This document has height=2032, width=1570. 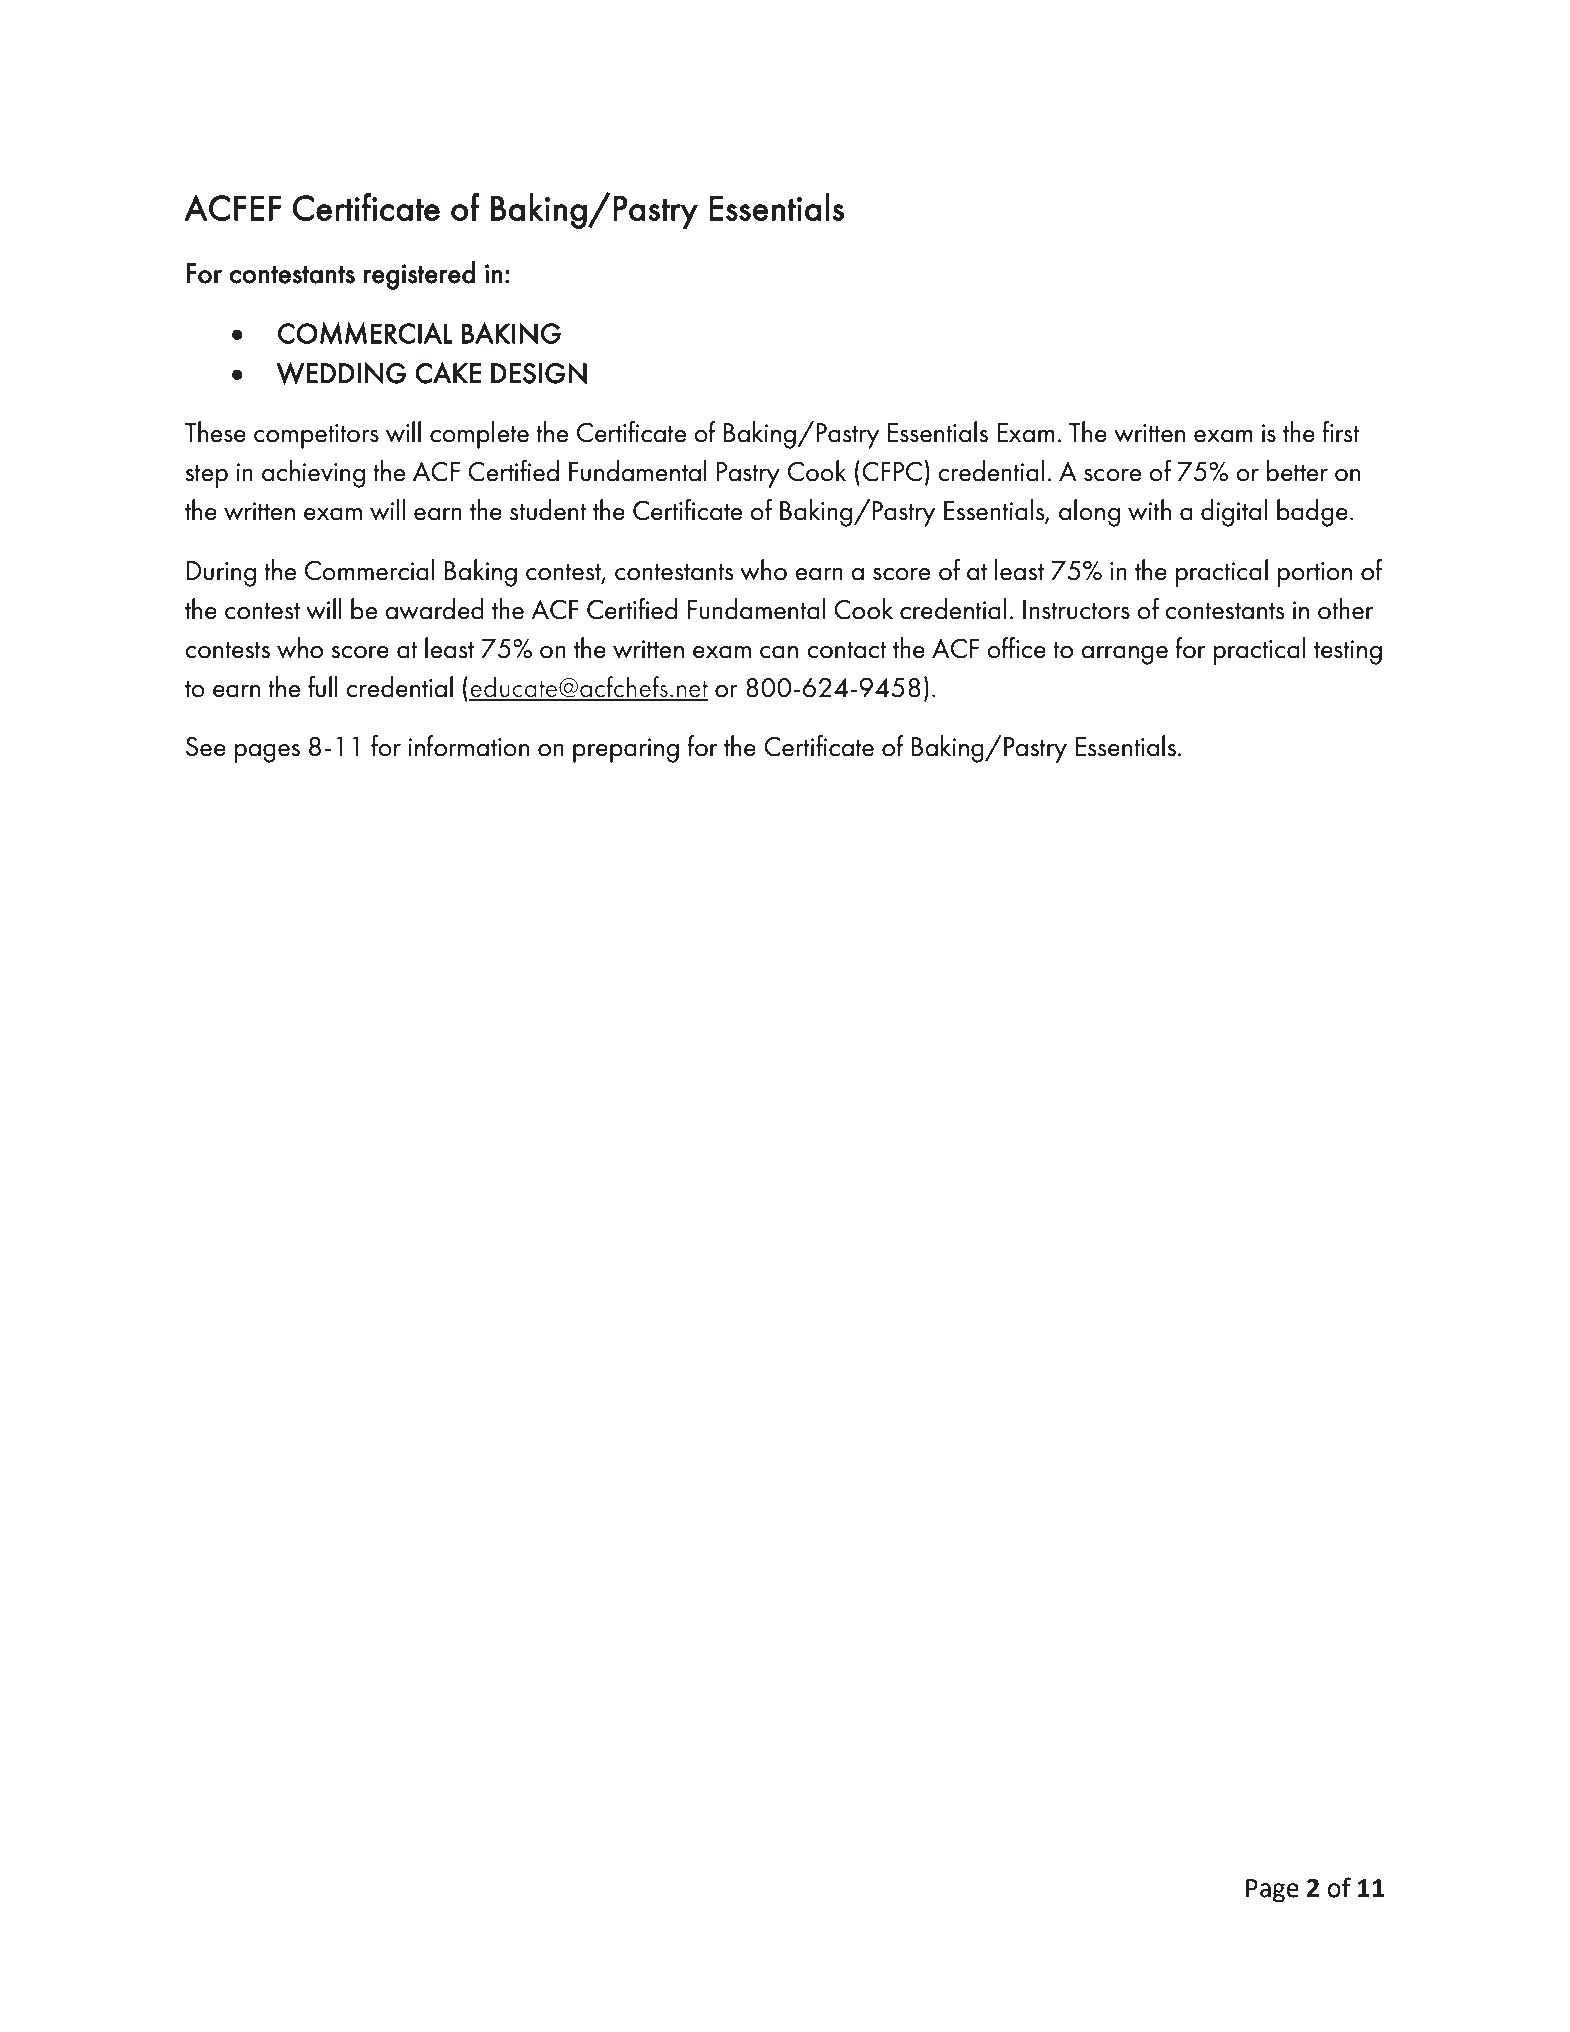 I want to click on first, so click(x=1340, y=432).
